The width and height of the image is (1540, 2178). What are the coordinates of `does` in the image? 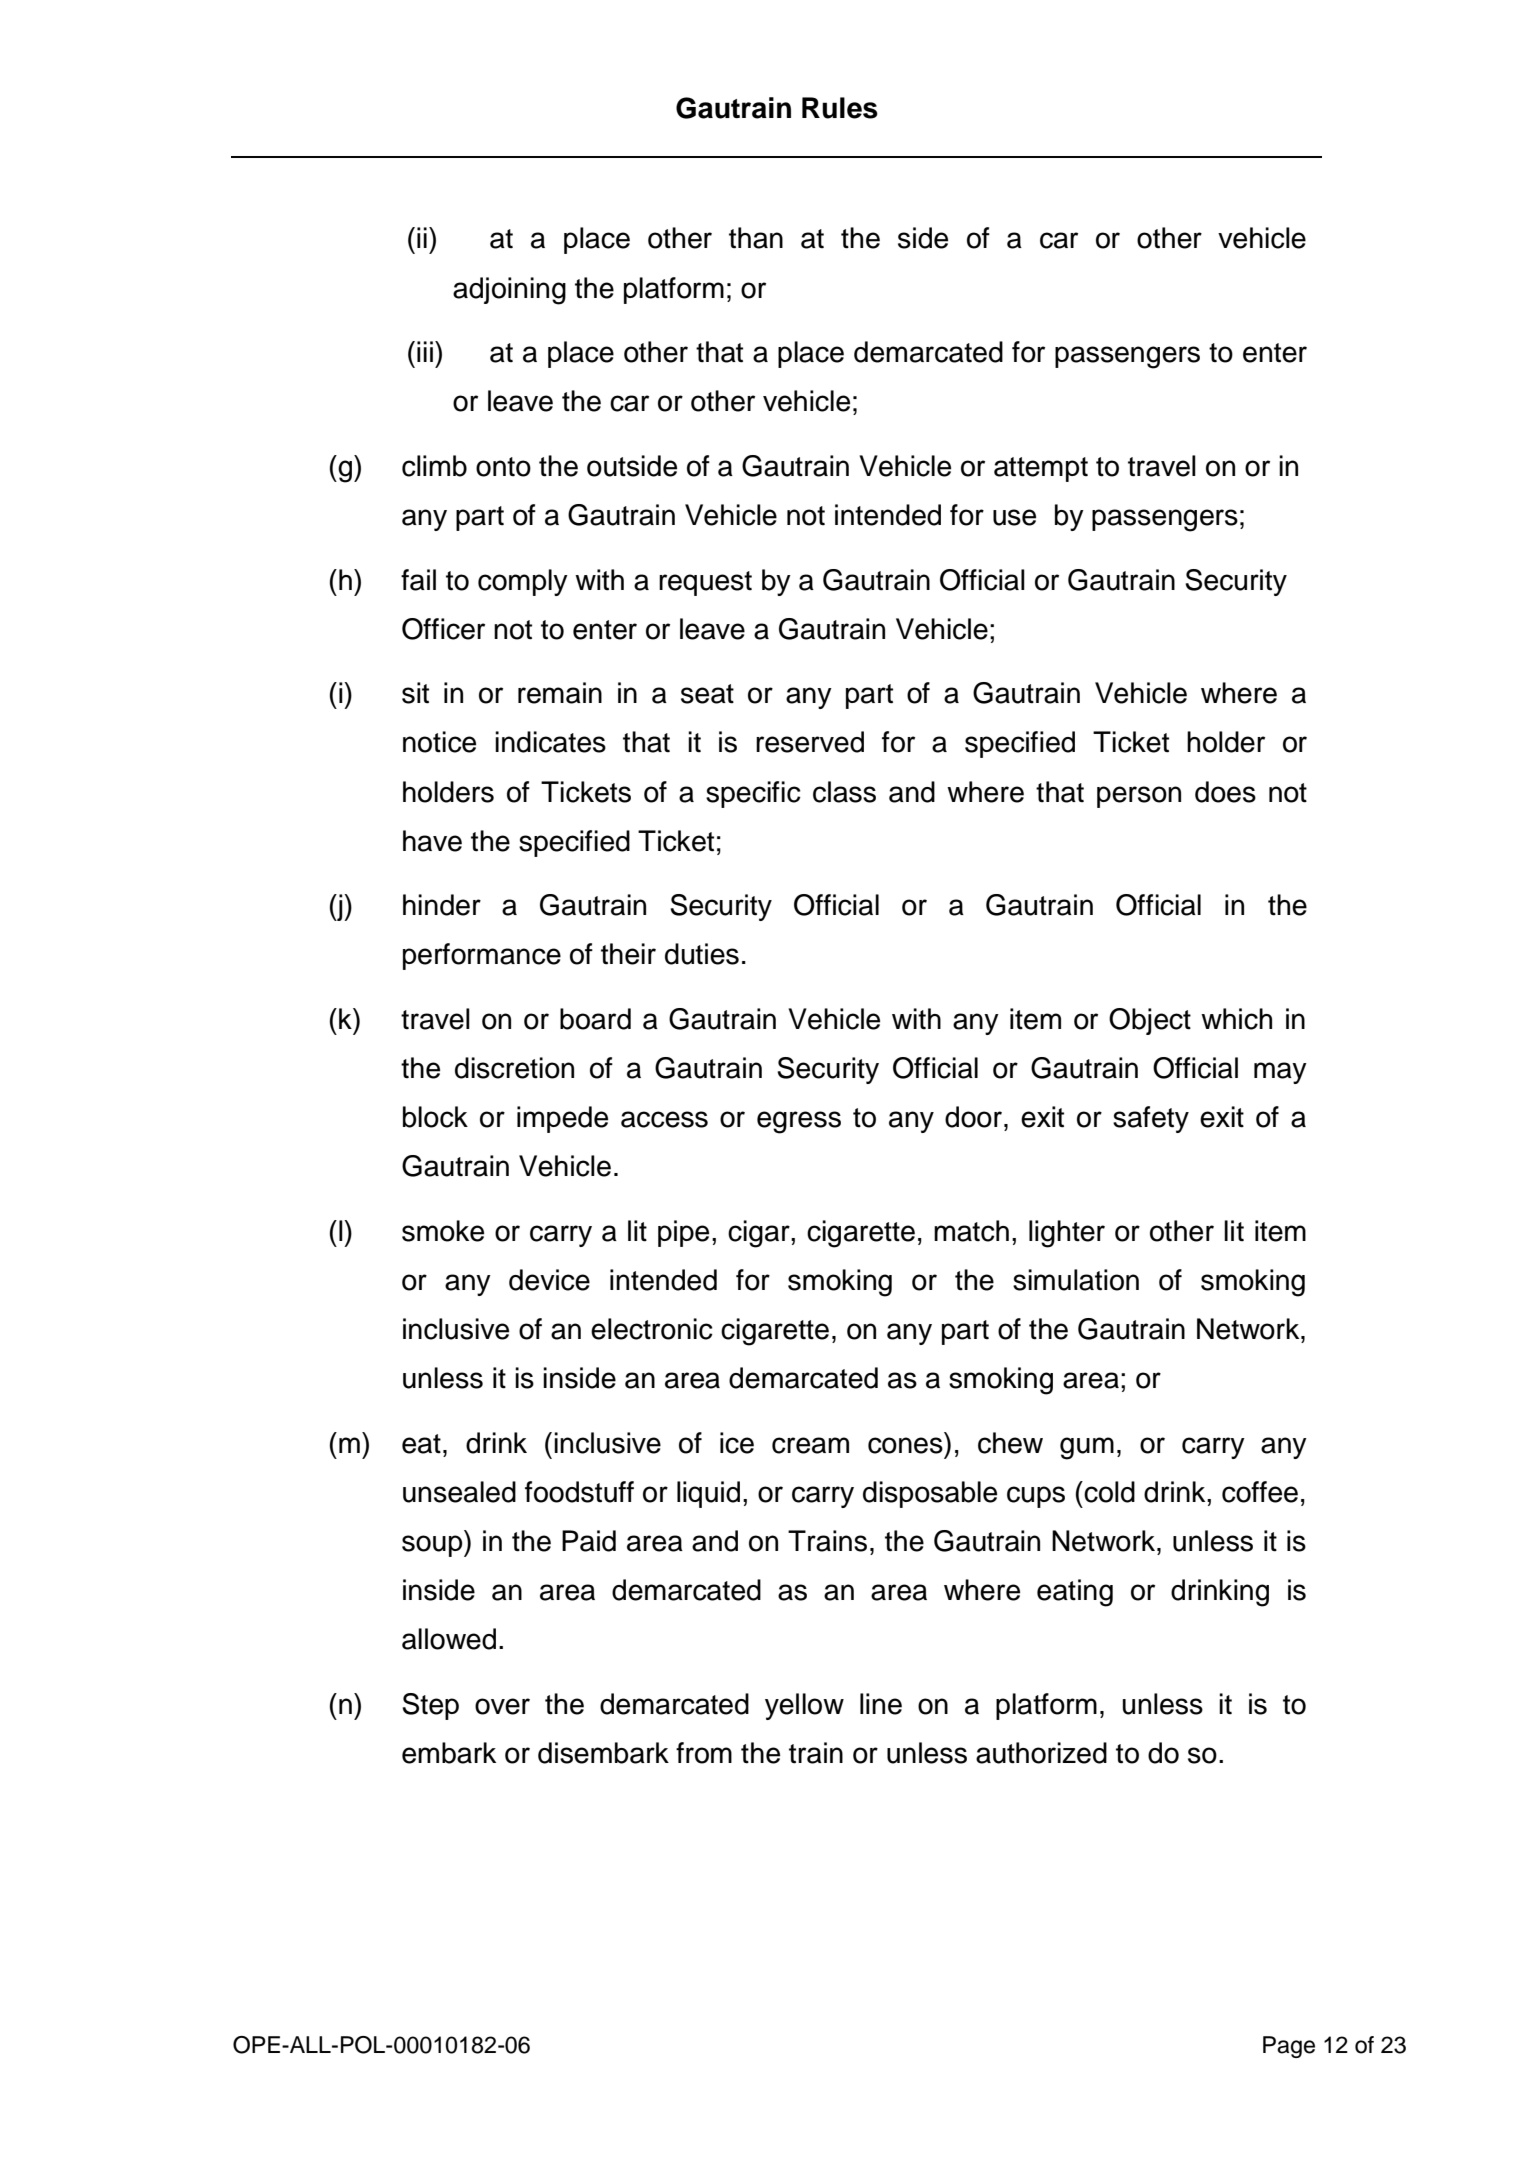 It's located at (1225, 792).
